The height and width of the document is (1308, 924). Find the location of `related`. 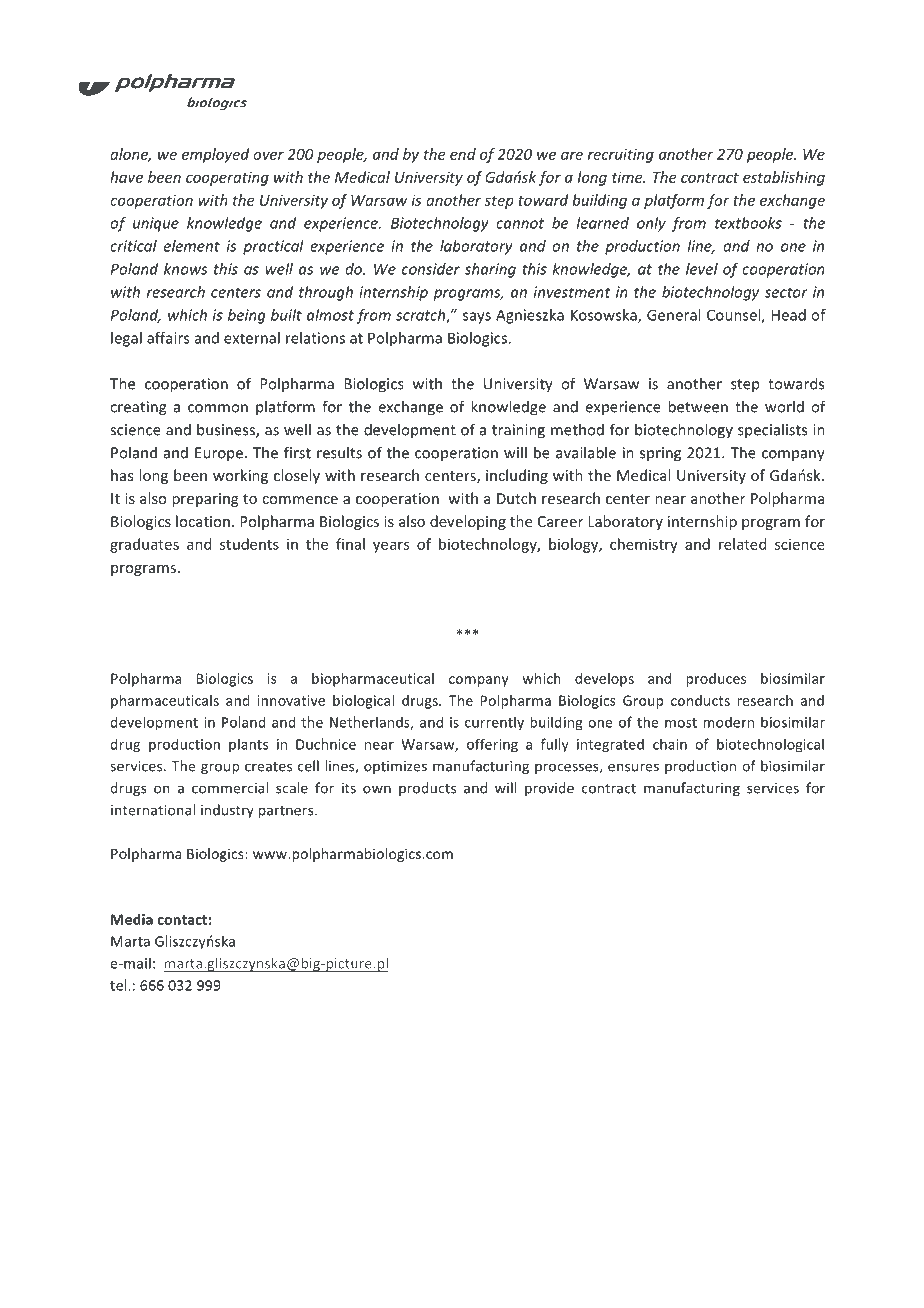

related is located at coordinates (742, 544).
